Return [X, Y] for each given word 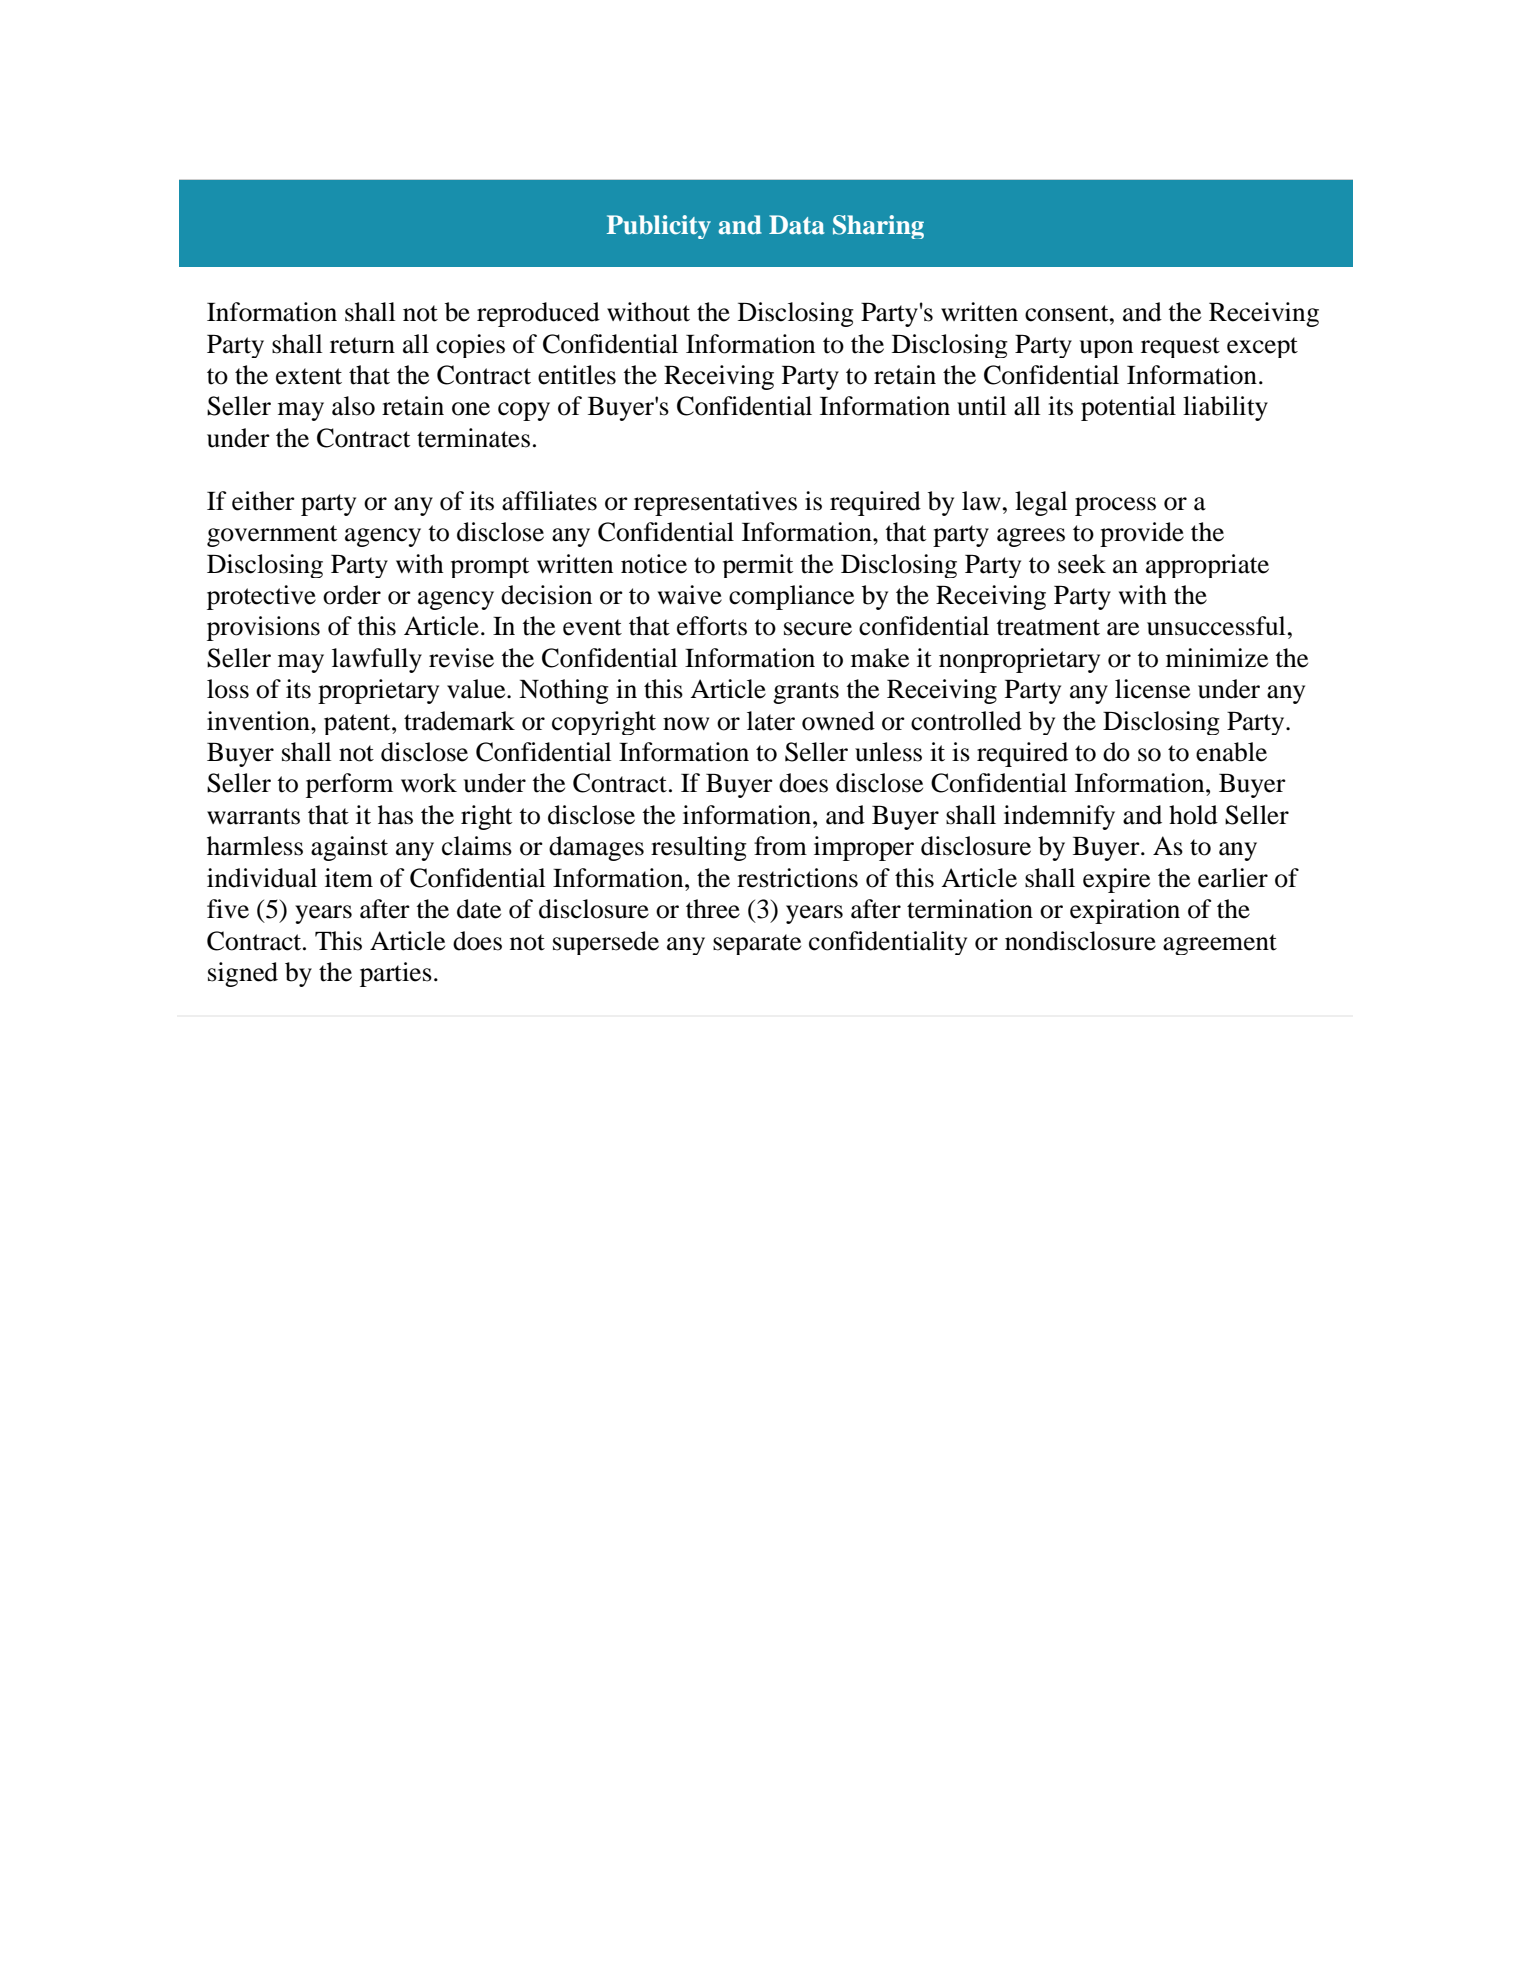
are [1123, 629]
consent [1068, 313]
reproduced [538, 314]
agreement [1220, 944]
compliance [791, 597]
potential [1128, 408]
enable [1231, 752]
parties [396, 974]
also [353, 406]
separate [757, 944]
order [352, 595]
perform [349, 785]
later [771, 721]
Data [797, 225]
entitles [577, 375]
